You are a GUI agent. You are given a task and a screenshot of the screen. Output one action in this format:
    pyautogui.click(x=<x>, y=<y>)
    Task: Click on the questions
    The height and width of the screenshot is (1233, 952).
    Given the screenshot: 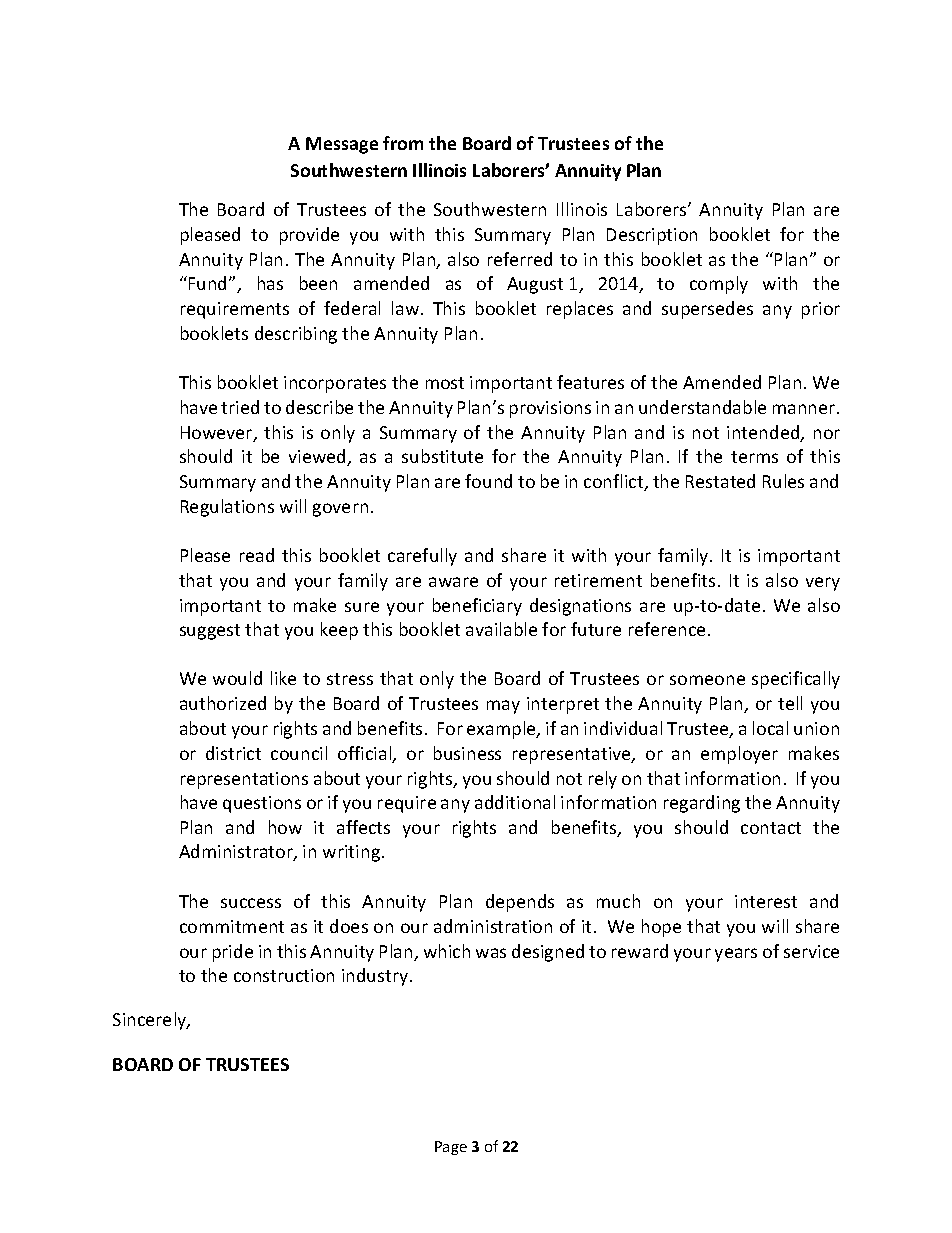 What is the action you would take?
    pyautogui.click(x=262, y=804)
